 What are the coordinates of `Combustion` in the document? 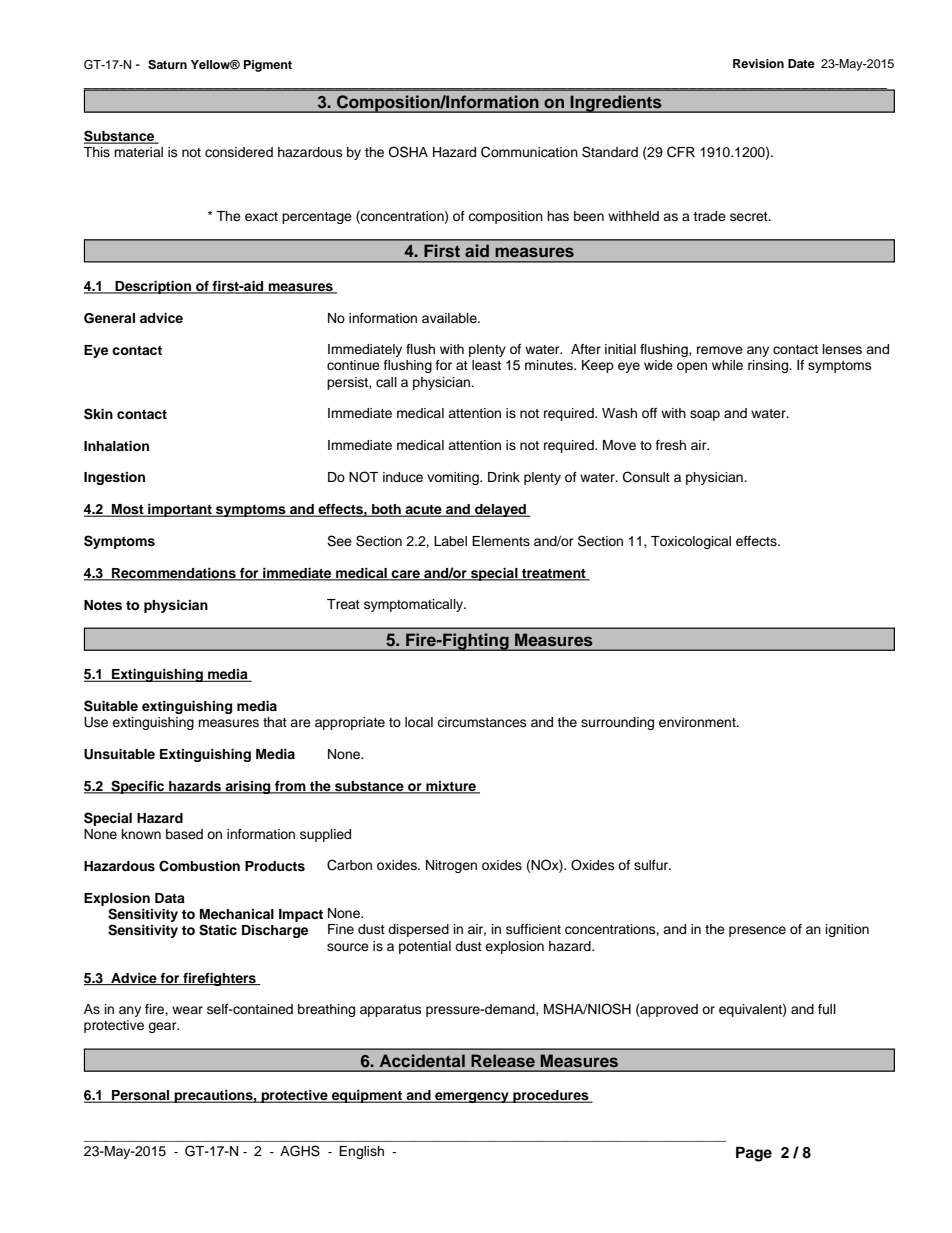 It's located at (199, 866).
